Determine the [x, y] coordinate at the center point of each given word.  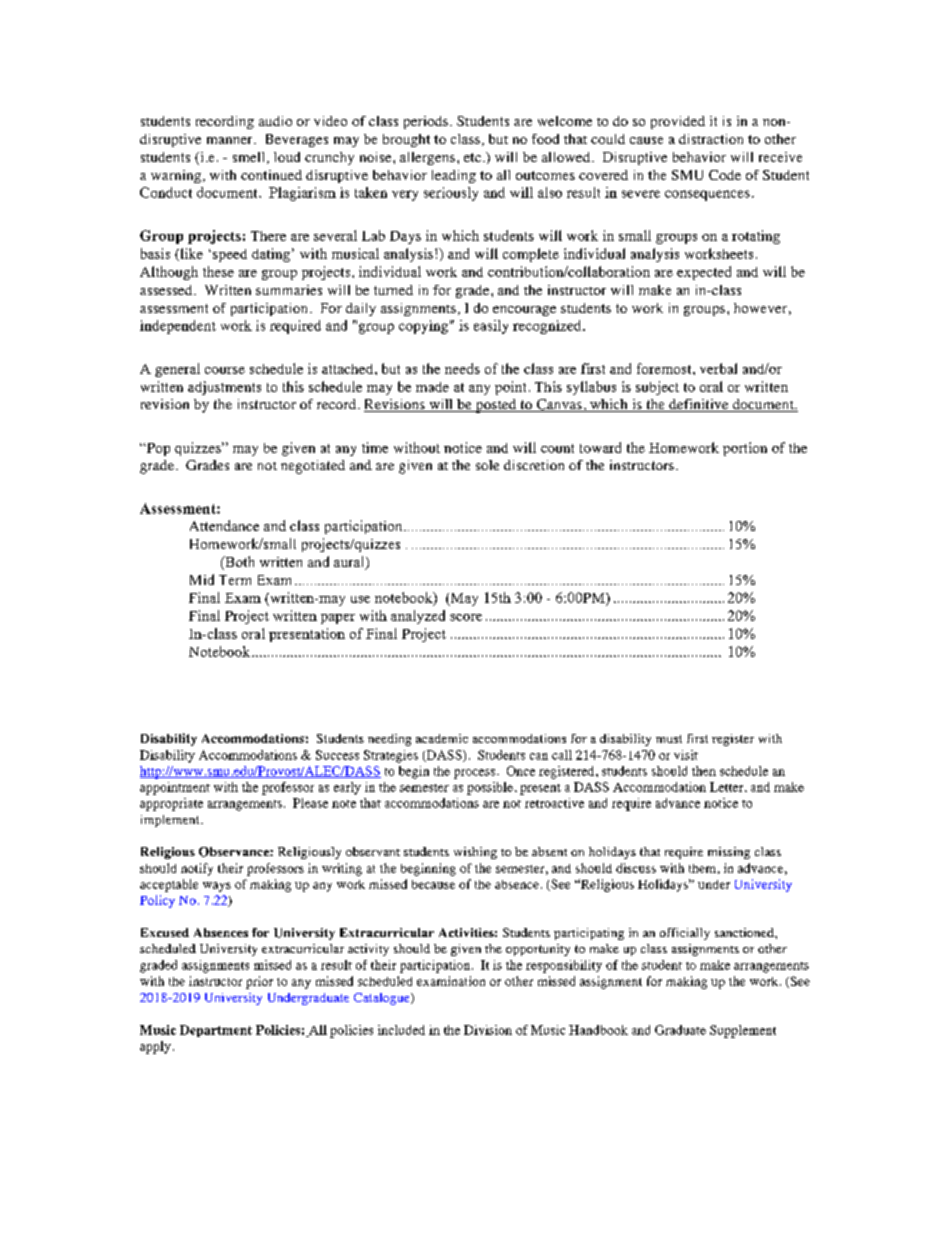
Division [488, 1030]
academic [442, 738]
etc [472, 157]
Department [216, 1031]
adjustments [224, 388]
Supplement [743, 1031]
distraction [711, 139]
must [669, 739]
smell [250, 158]
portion [745, 449]
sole [487, 465]
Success [337, 755]
